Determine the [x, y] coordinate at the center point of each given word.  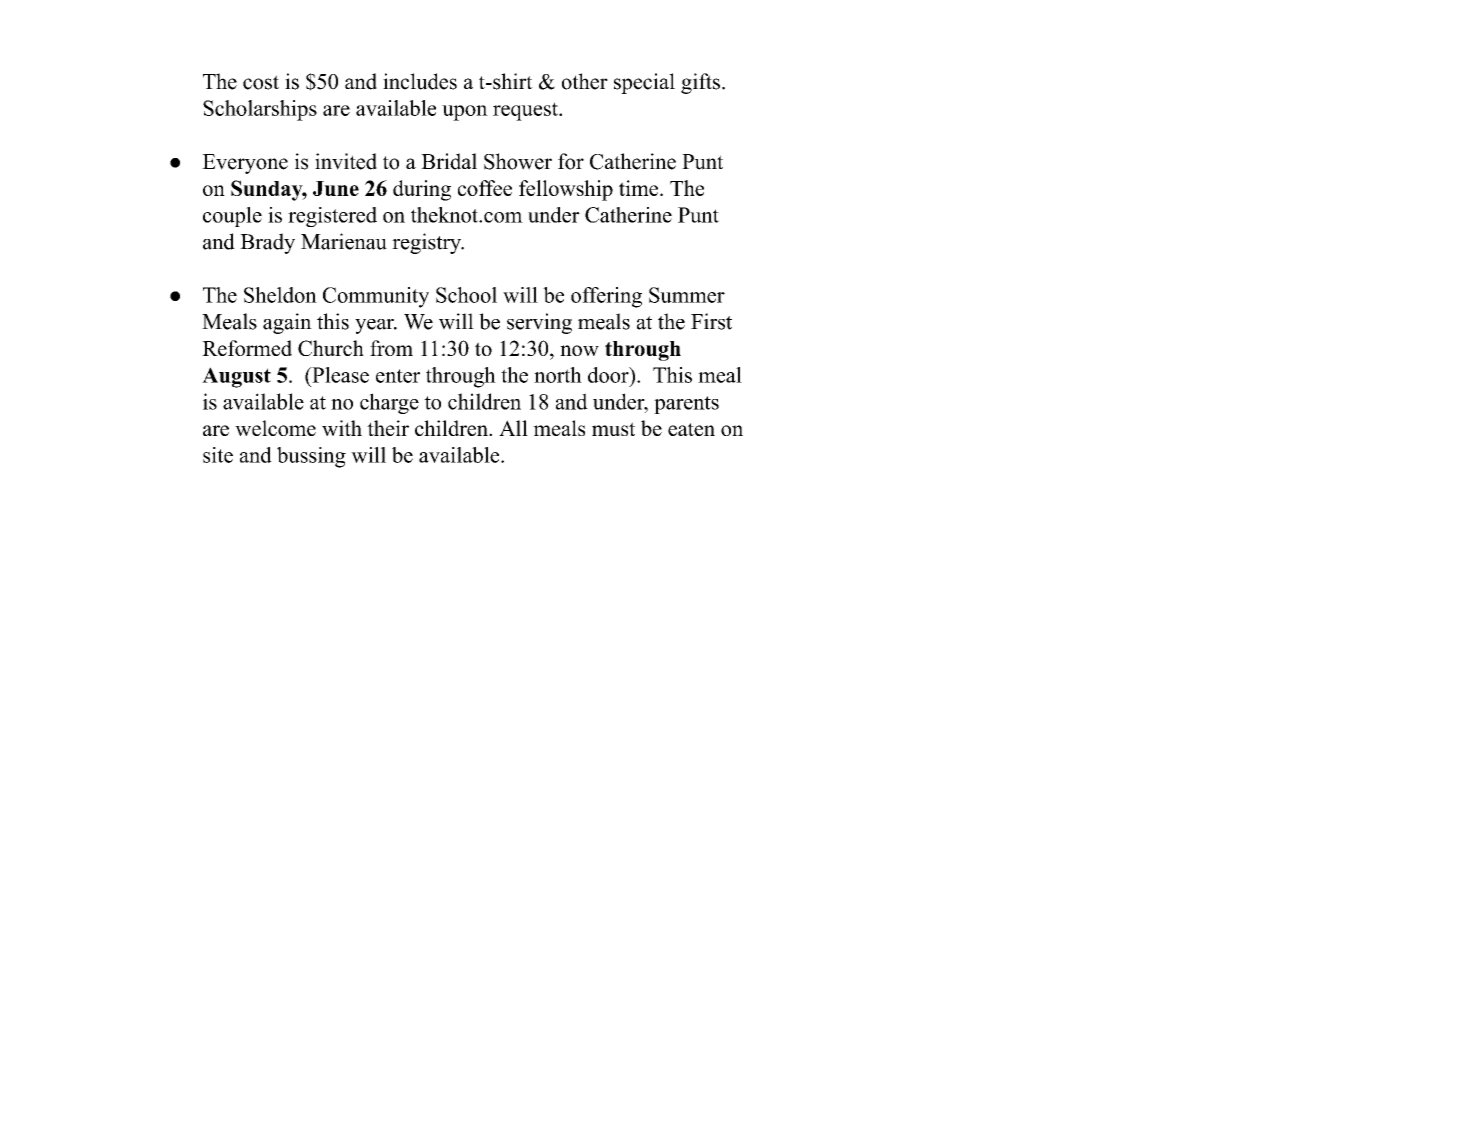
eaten [691, 429]
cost [261, 82]
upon [465, 113]
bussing [311, 457]
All [513, 428]
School [466, 295]
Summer [687, 295]
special [644, 83]
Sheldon [280, 295]
